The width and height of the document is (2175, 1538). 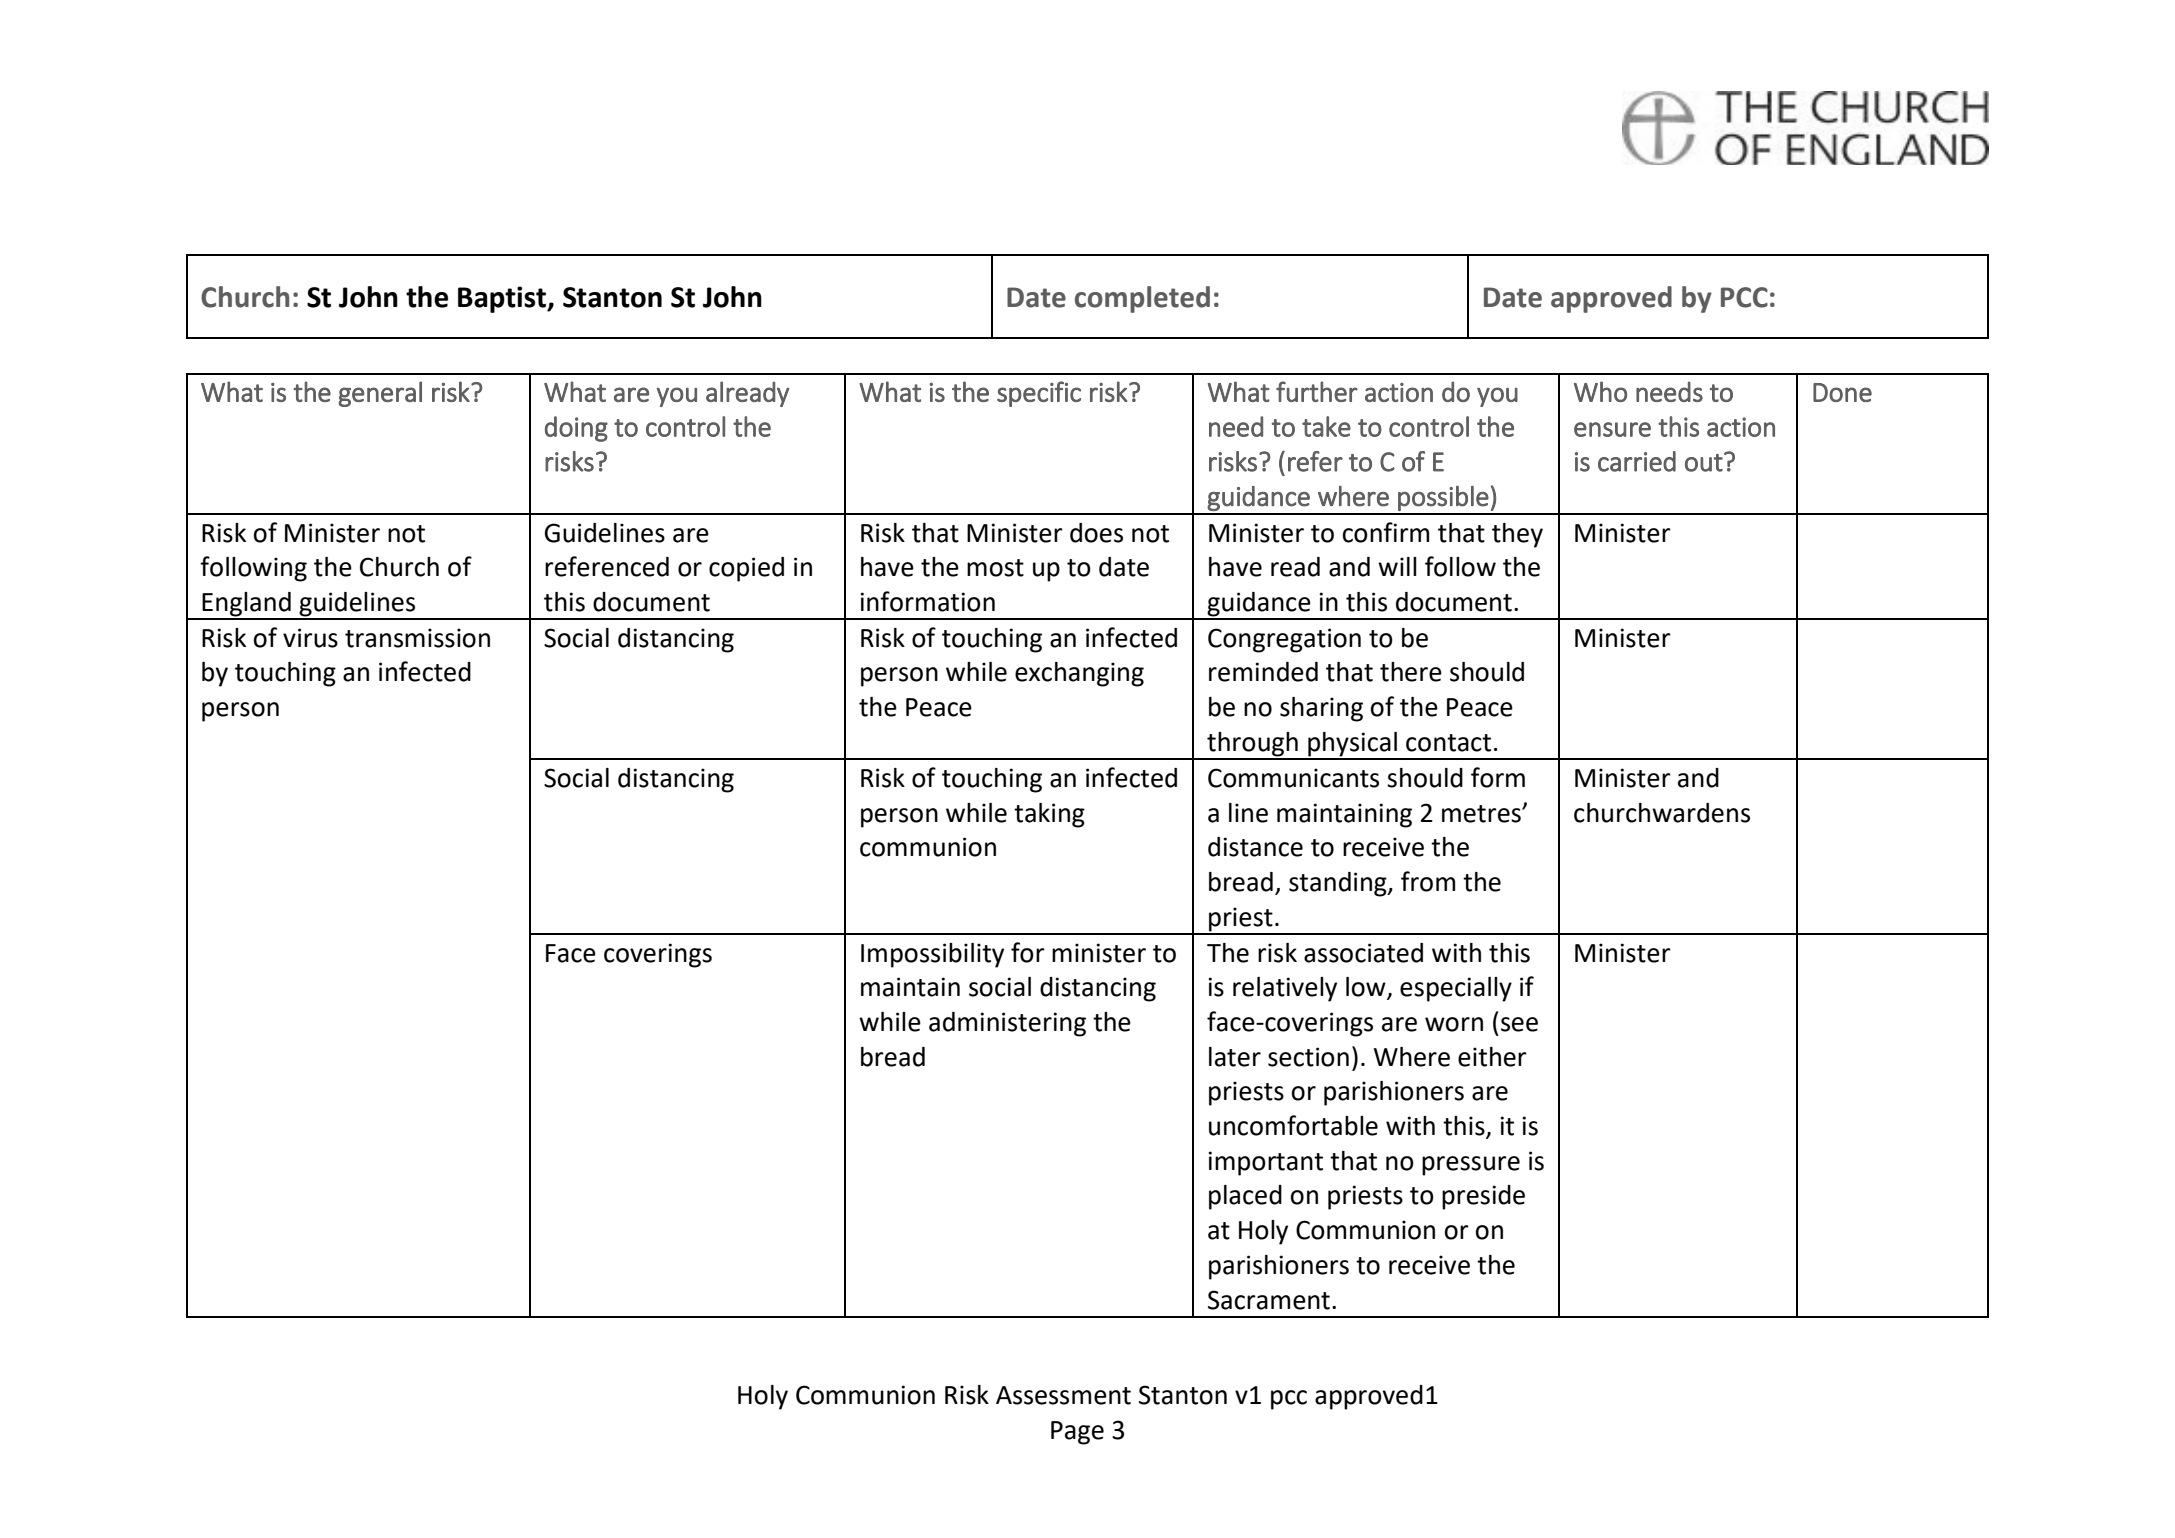 I want to click on Assessment, so click(x=1063, y=1395).
